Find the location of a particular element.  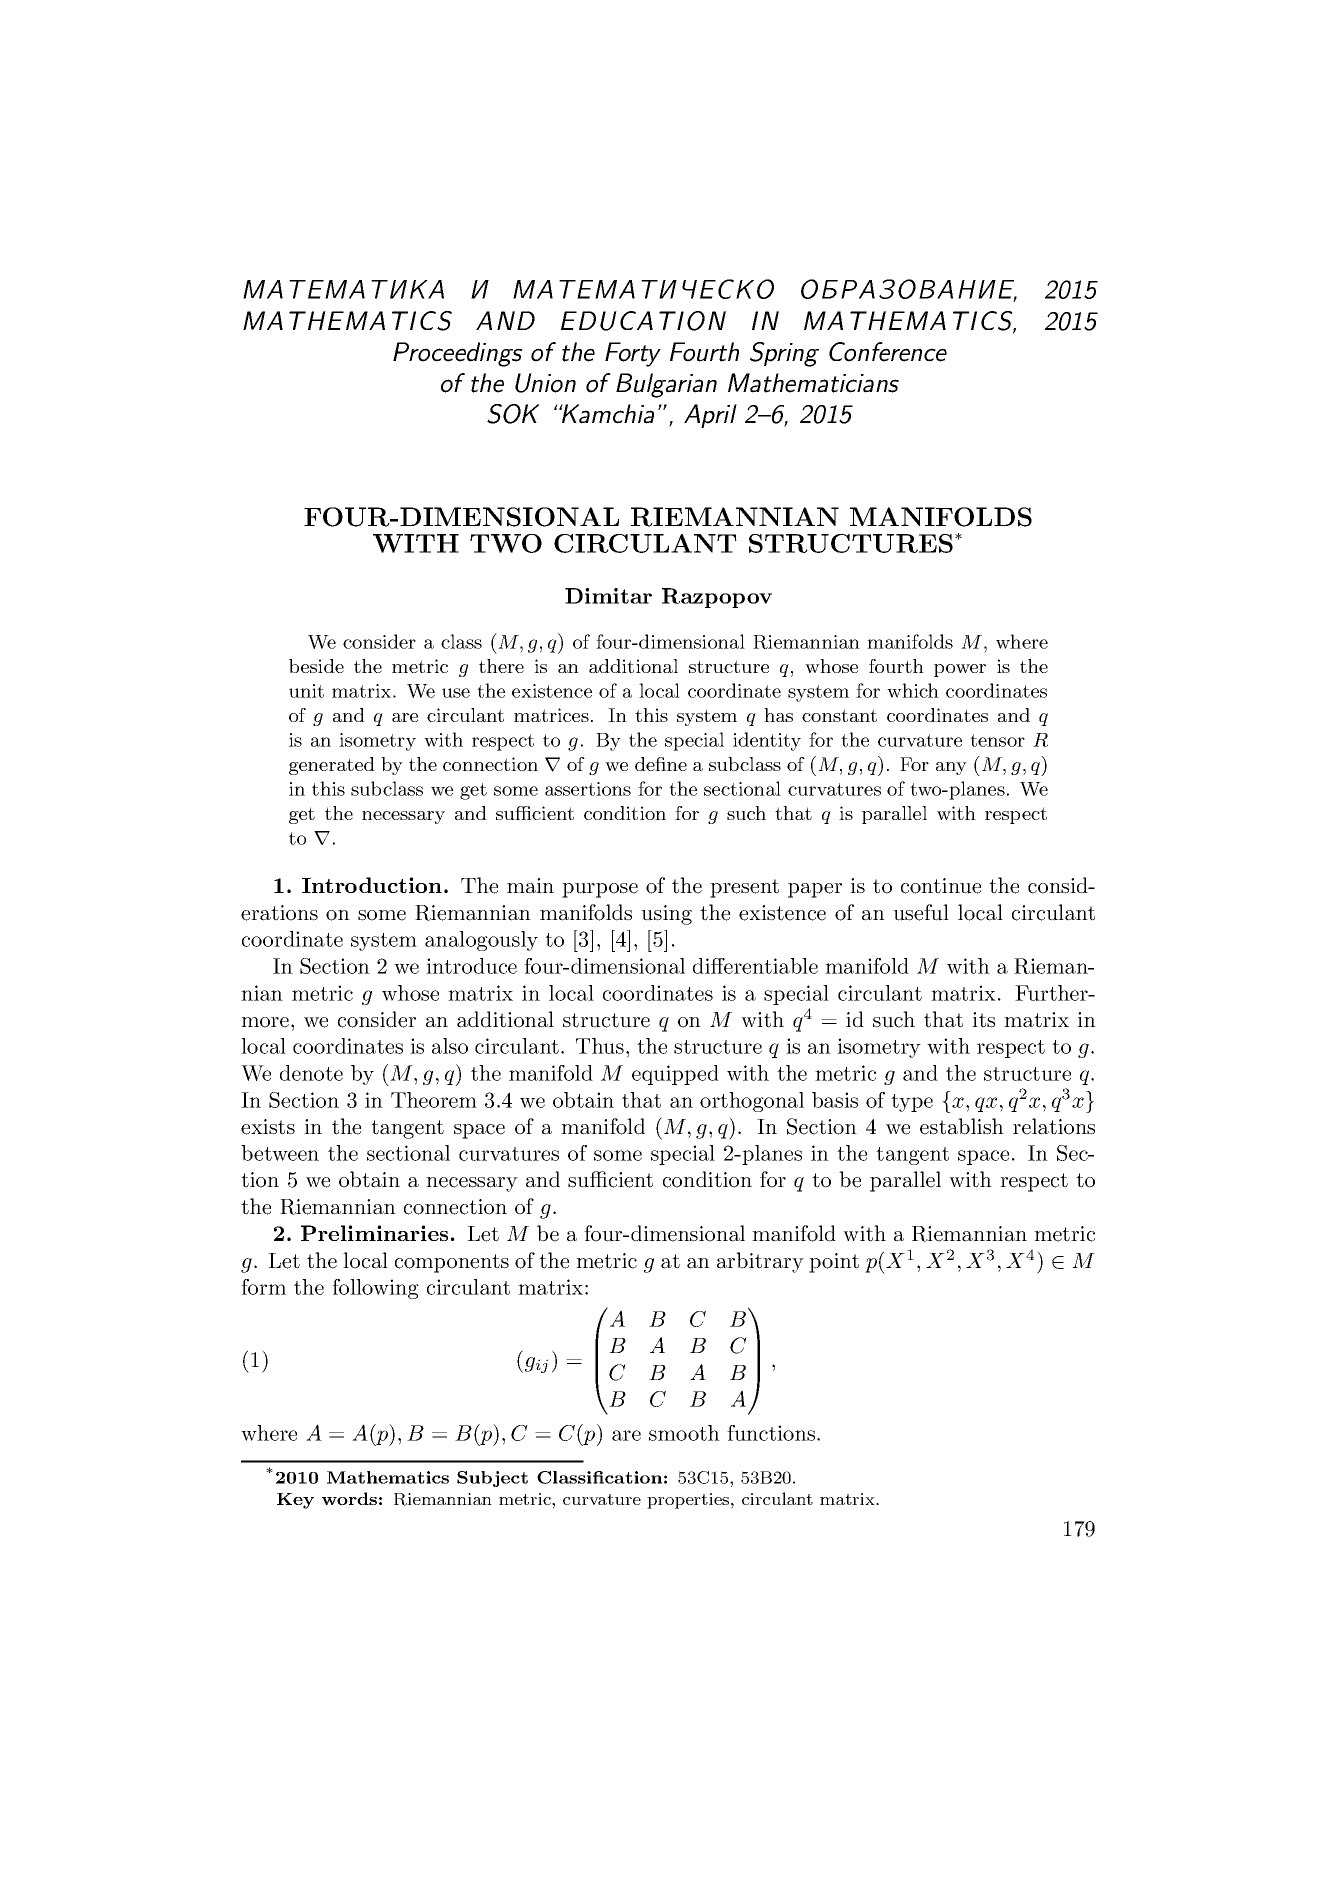

Key is located at coordinates (295, 1501).
